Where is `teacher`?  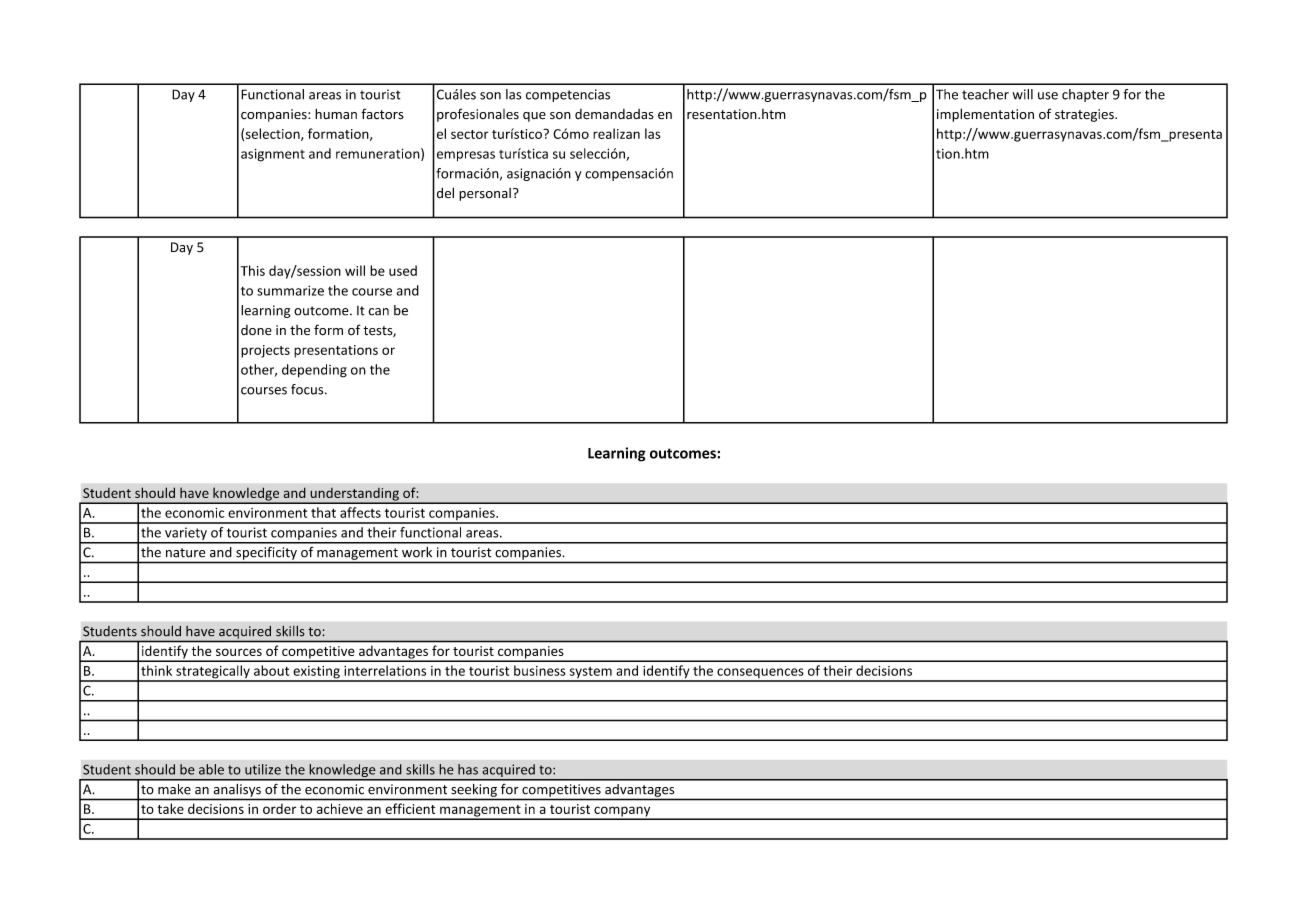
teacher is located at coordinates (985, 94).
